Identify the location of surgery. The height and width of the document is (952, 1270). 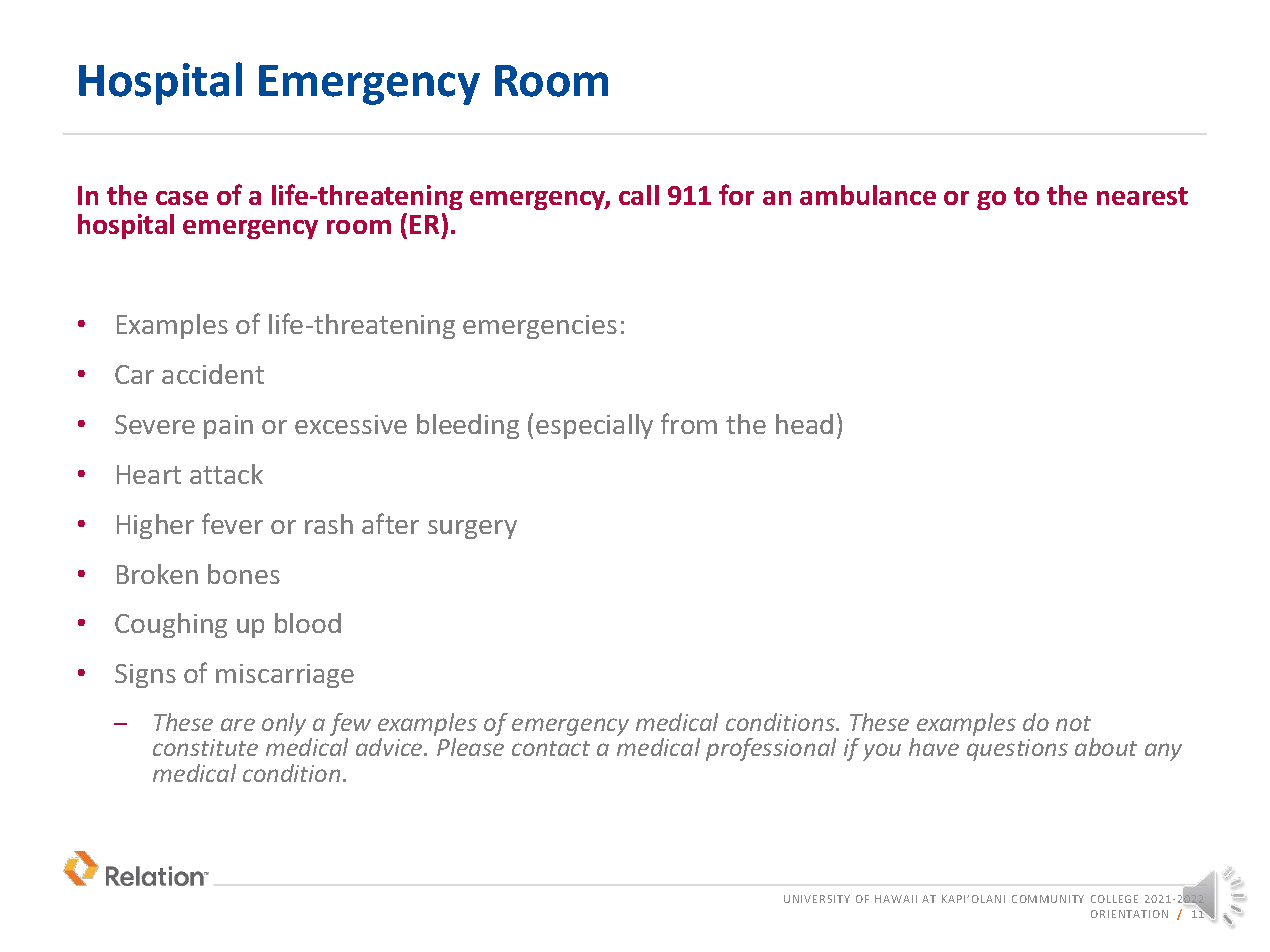
(472, 529).
